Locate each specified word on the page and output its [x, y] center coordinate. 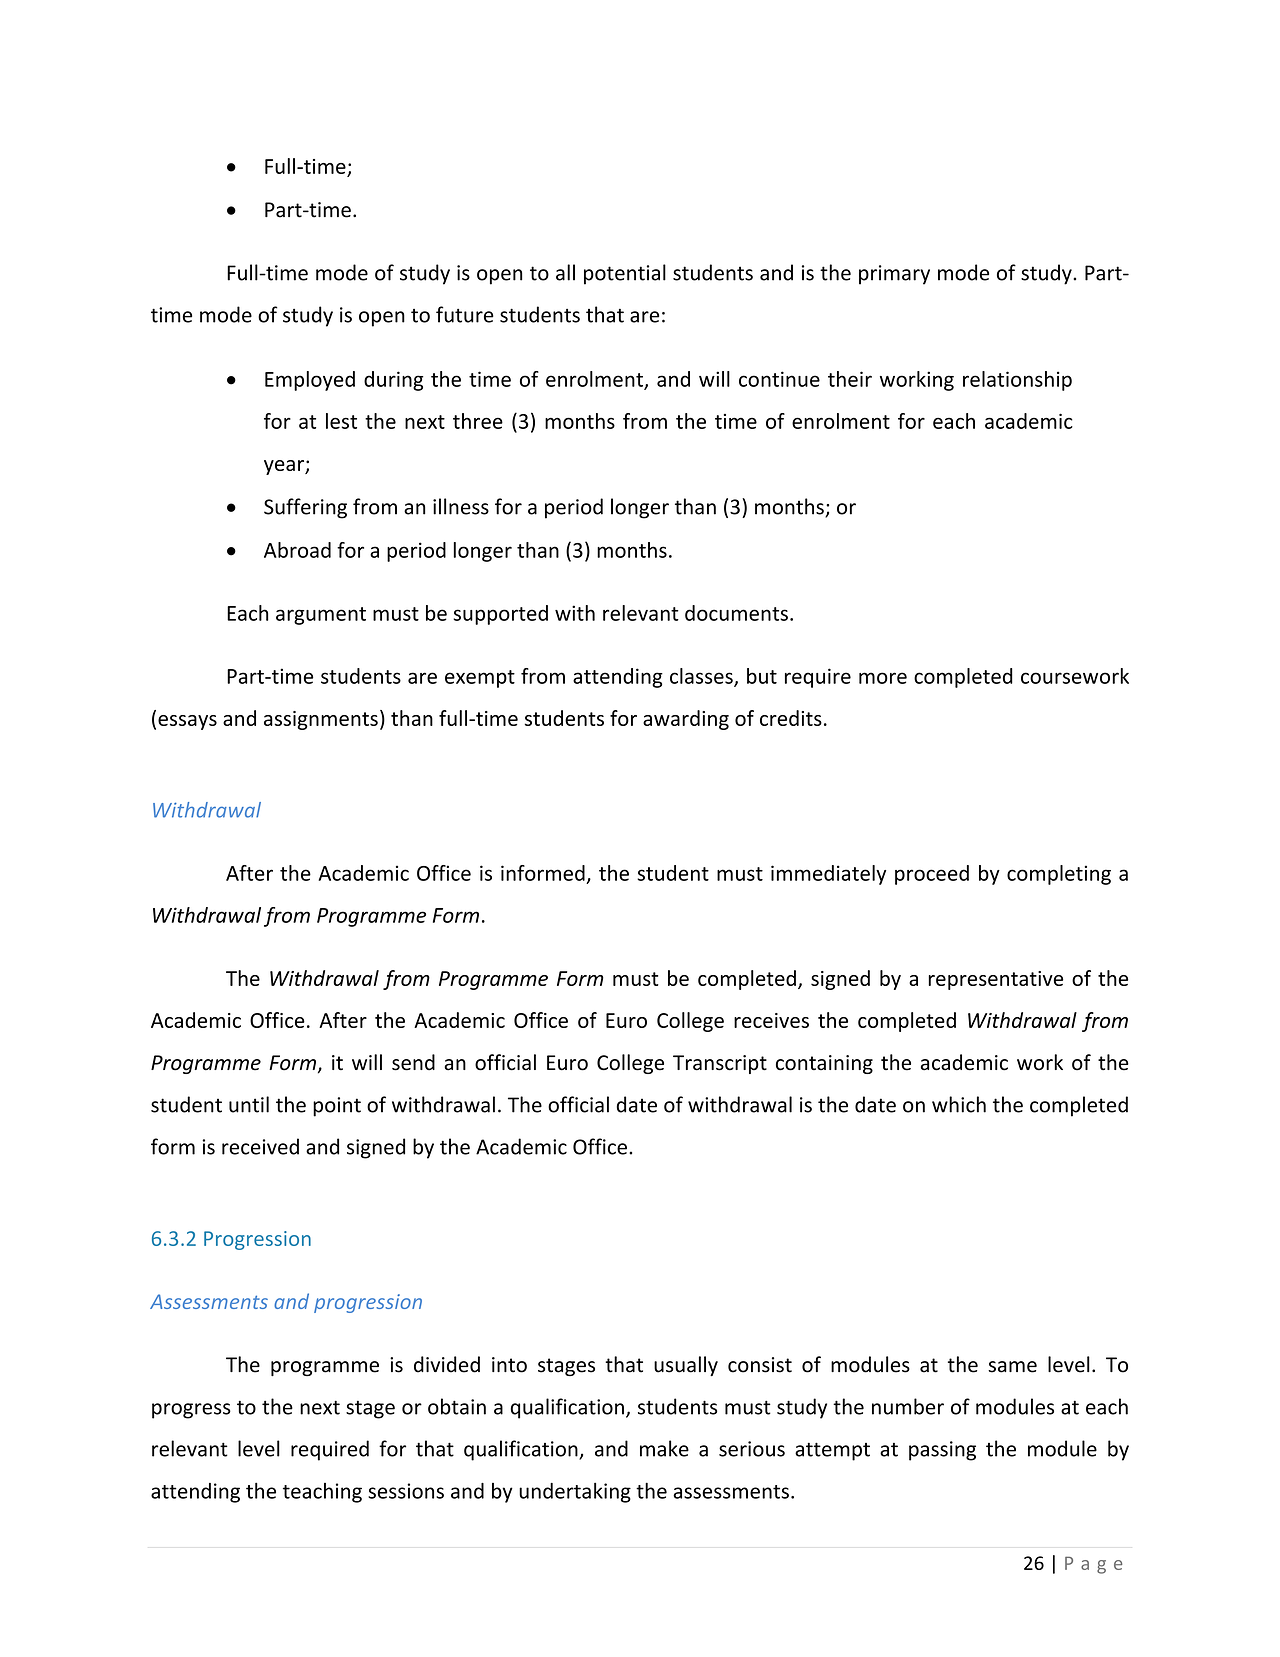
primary [894, 275]
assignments [321, 720]
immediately [828, 875]
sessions [406, 1491]
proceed [932, 875]
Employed [310, 381]
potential [625, 274]
